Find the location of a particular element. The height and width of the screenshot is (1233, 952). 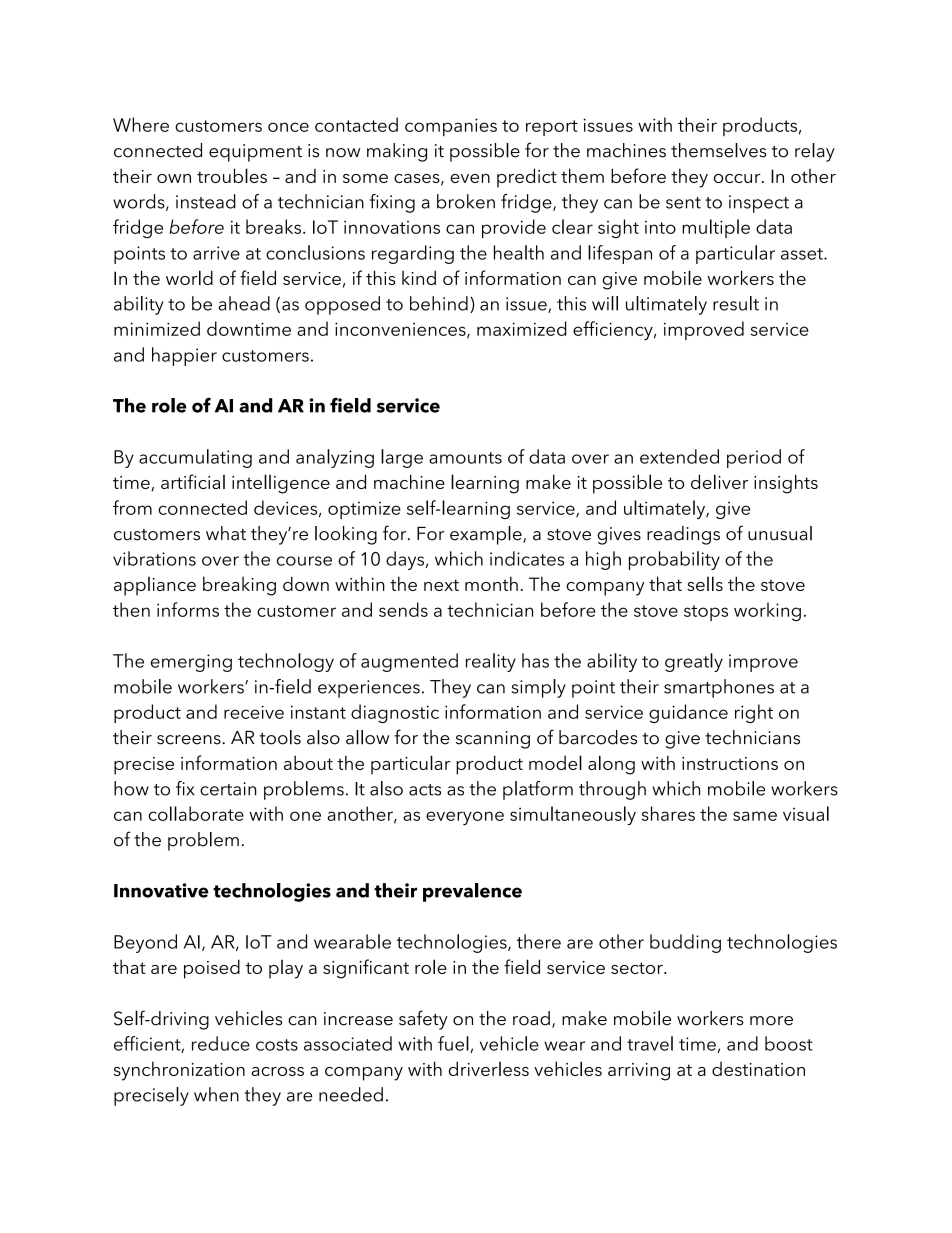

stops is located at coordinates (706, 613).
